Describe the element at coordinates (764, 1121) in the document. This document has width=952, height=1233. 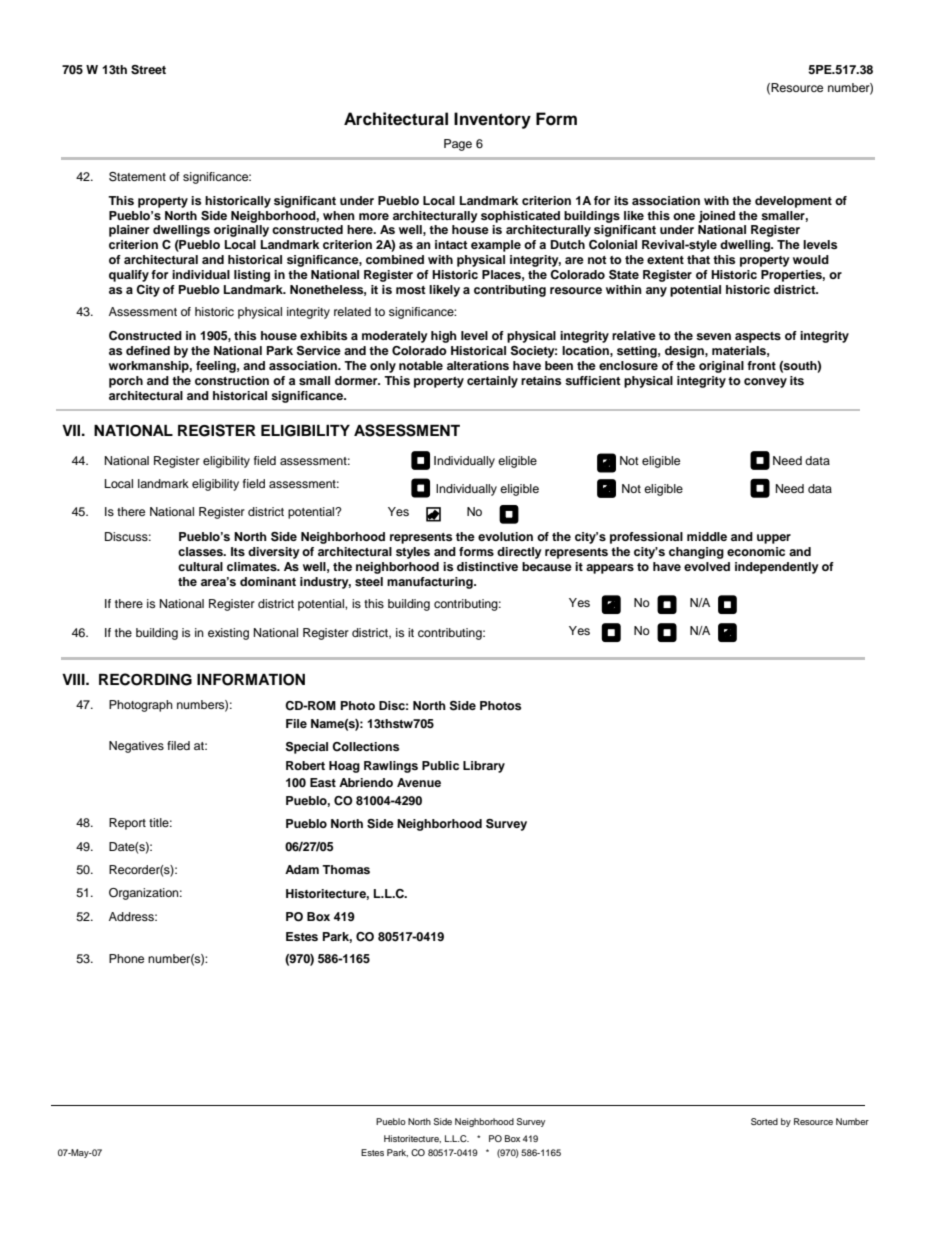
I see `Sorted` at that location.
